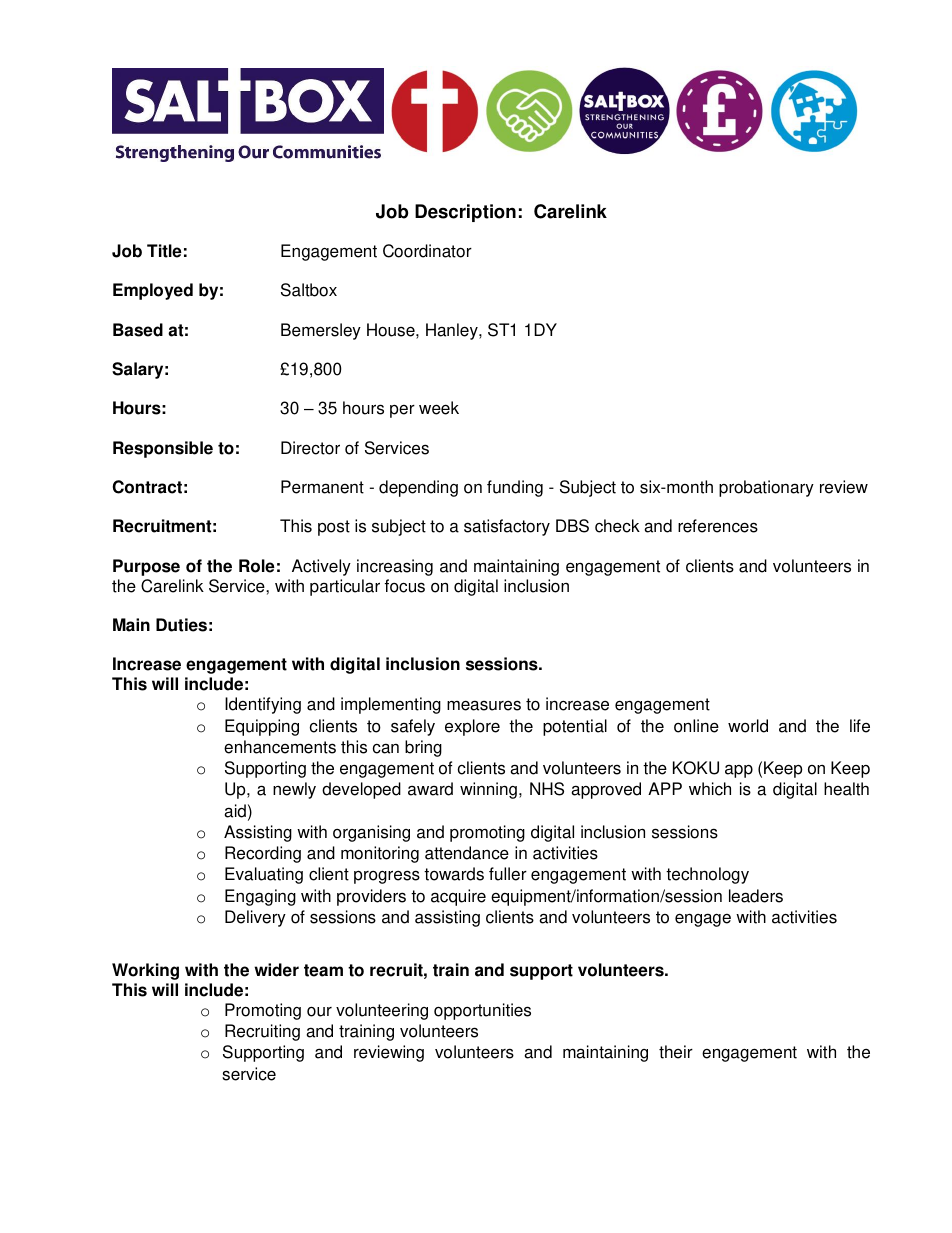 The height and width of the screenshot is (1233, 952). What do you see at coordinates (405, 586) in the screenshot?
I see `focus` at bounding box center [405, 586].
